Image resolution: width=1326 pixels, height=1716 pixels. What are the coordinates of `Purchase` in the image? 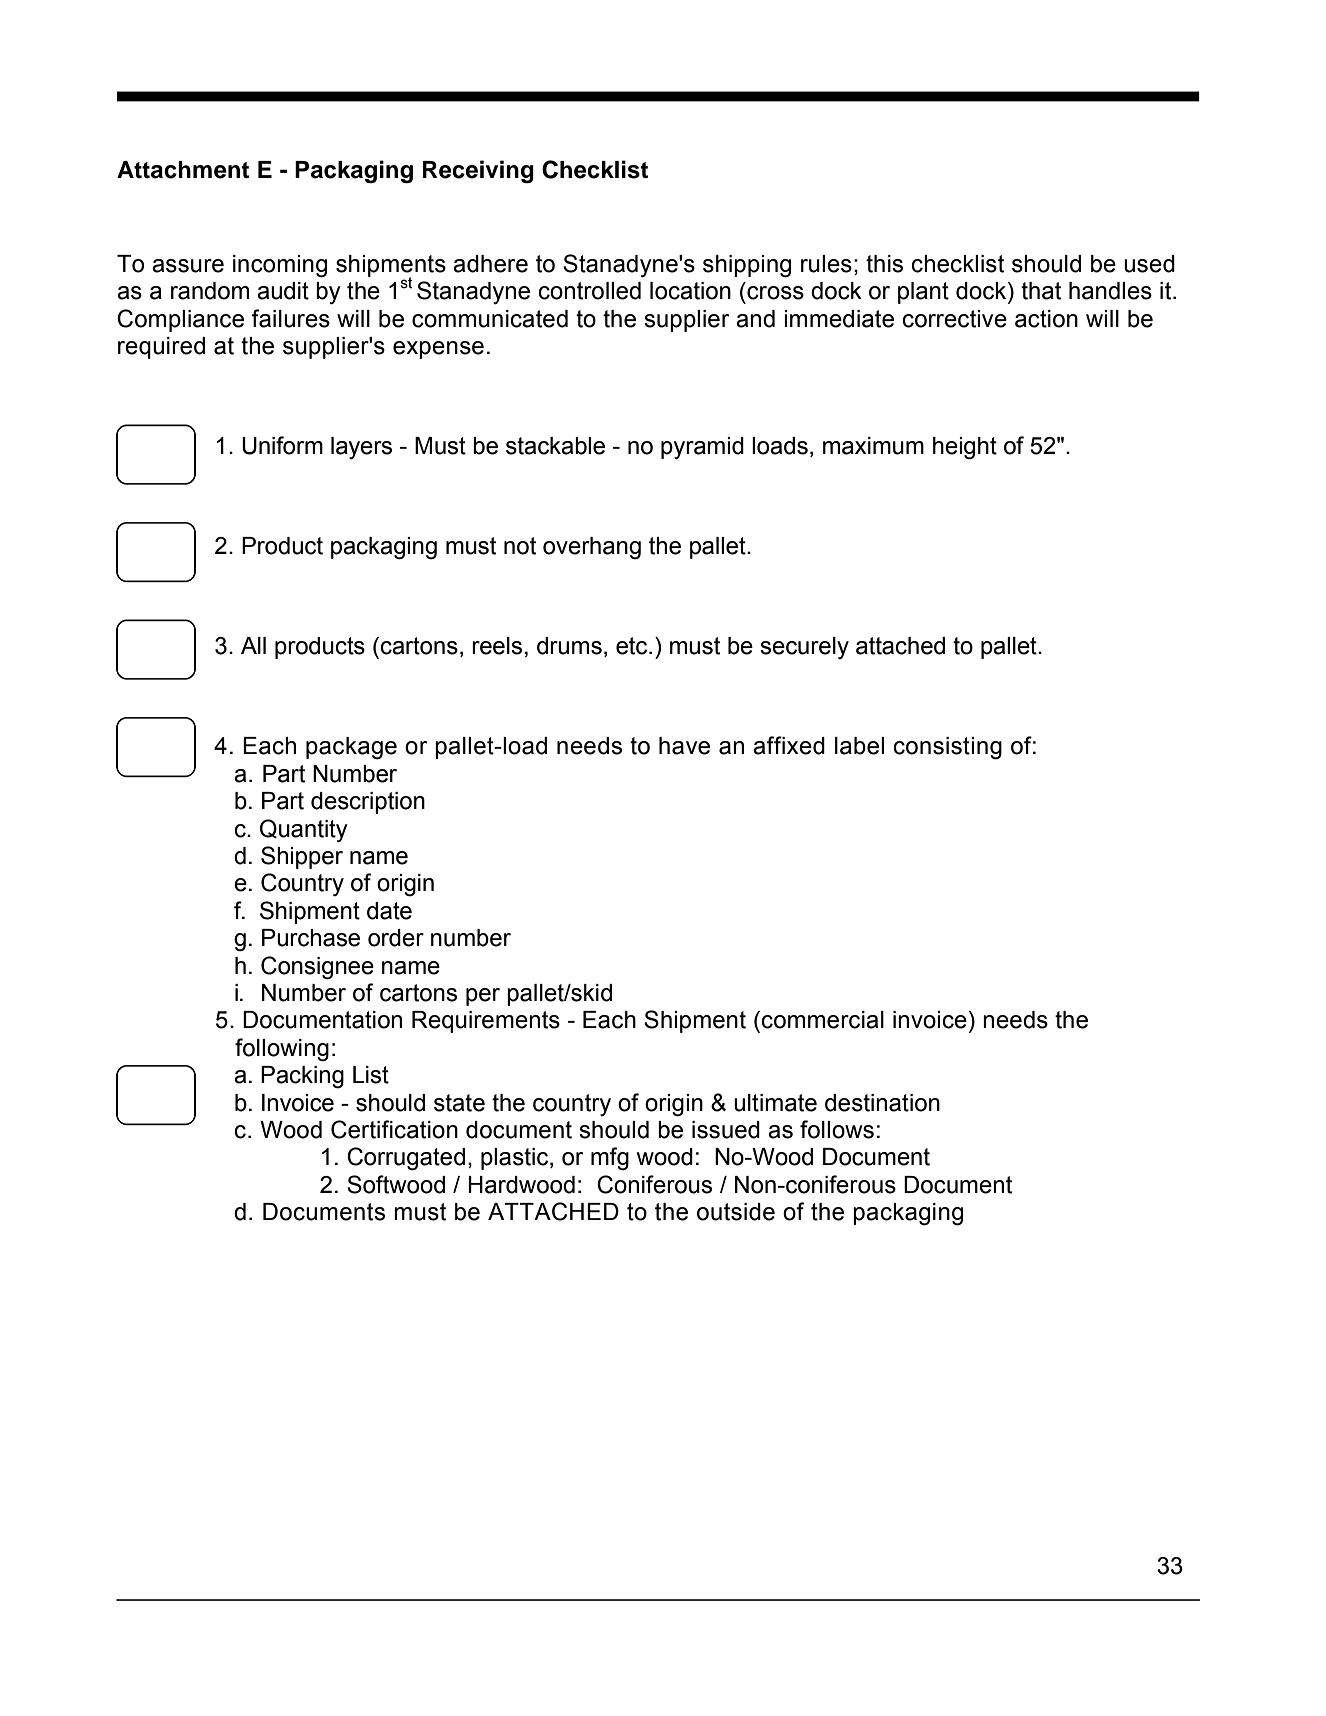 It's located at (311, 938).
